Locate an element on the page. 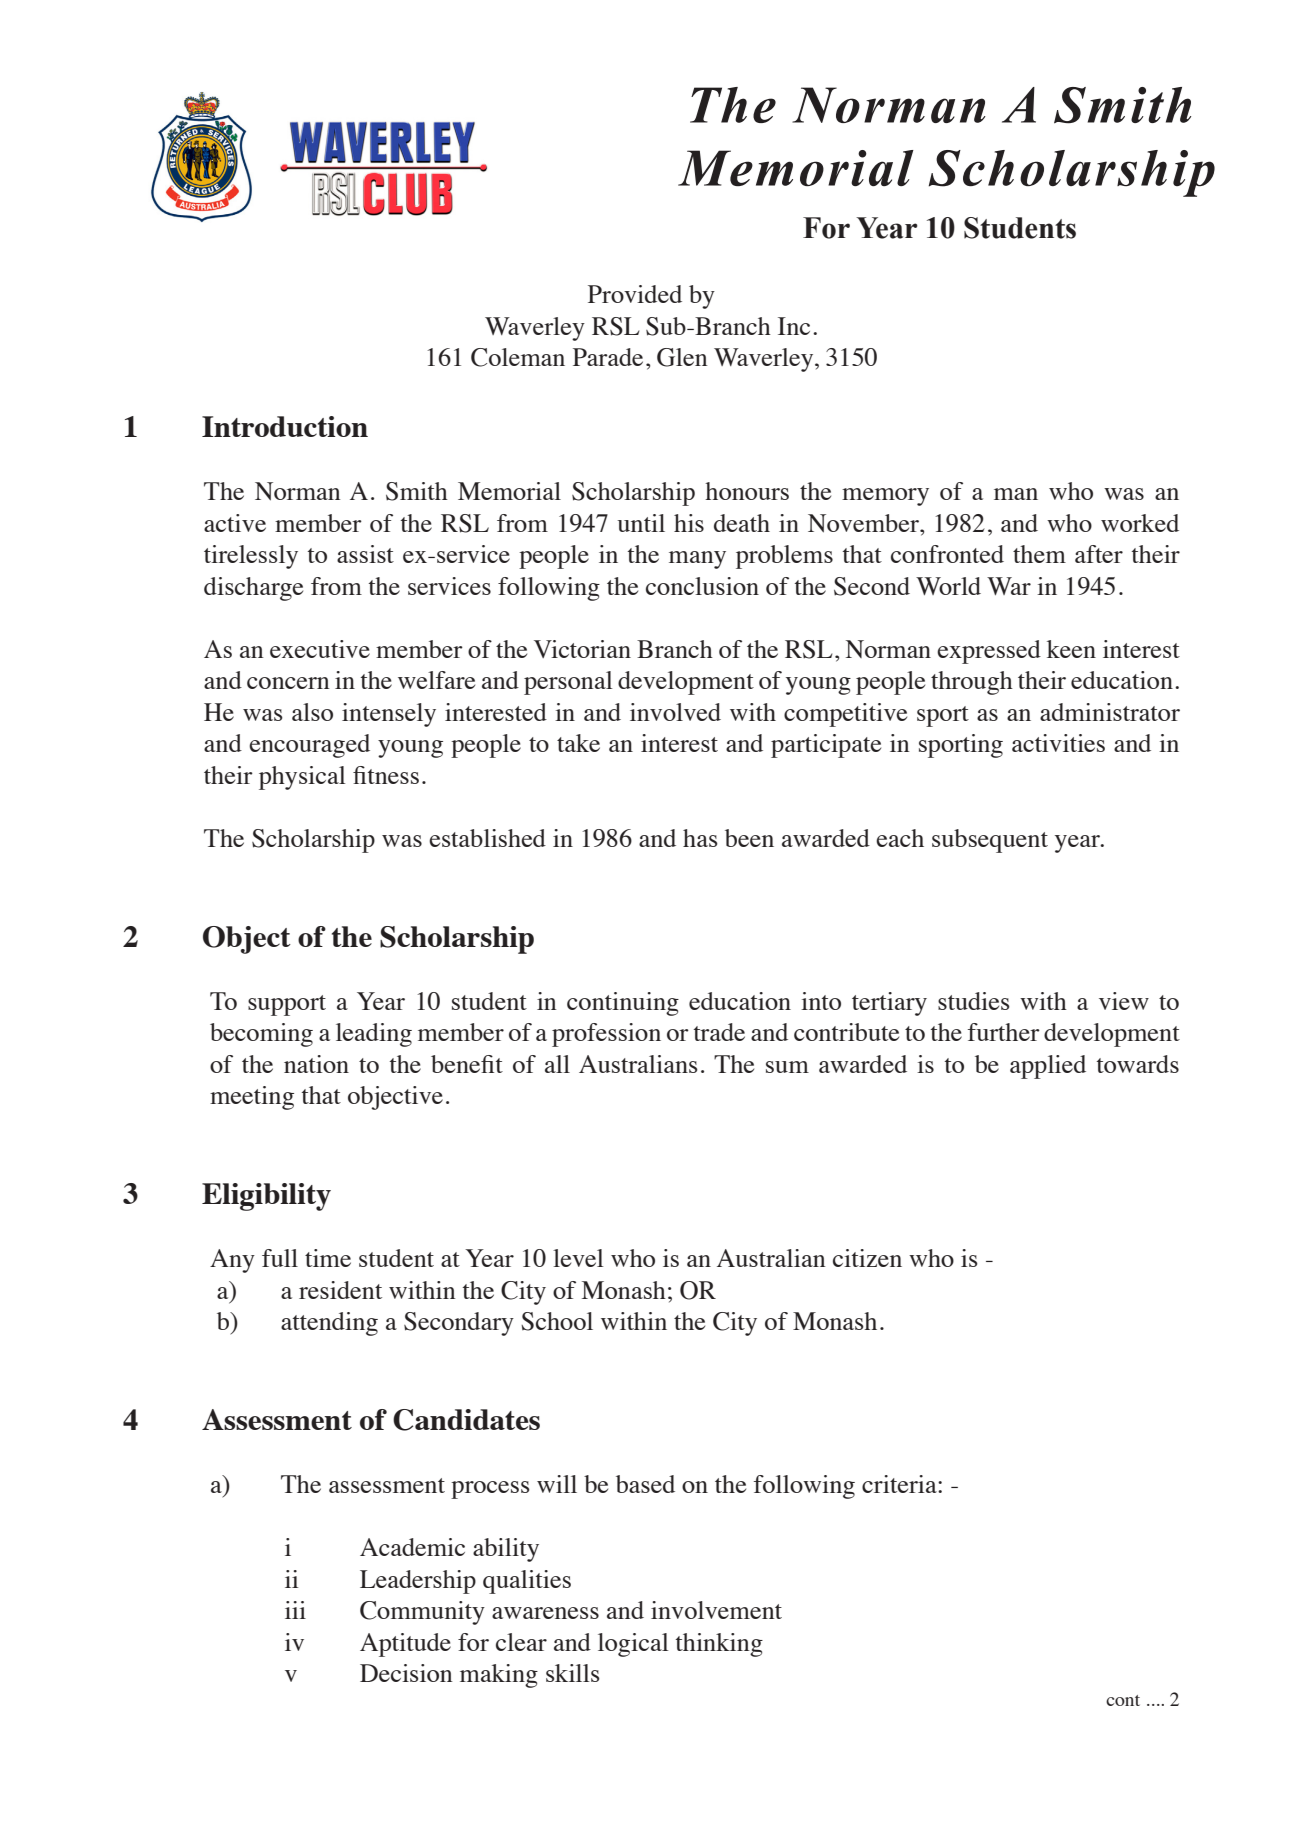 The image size is (1303, 1843). Introduction is located at coordinates (285, 426).
